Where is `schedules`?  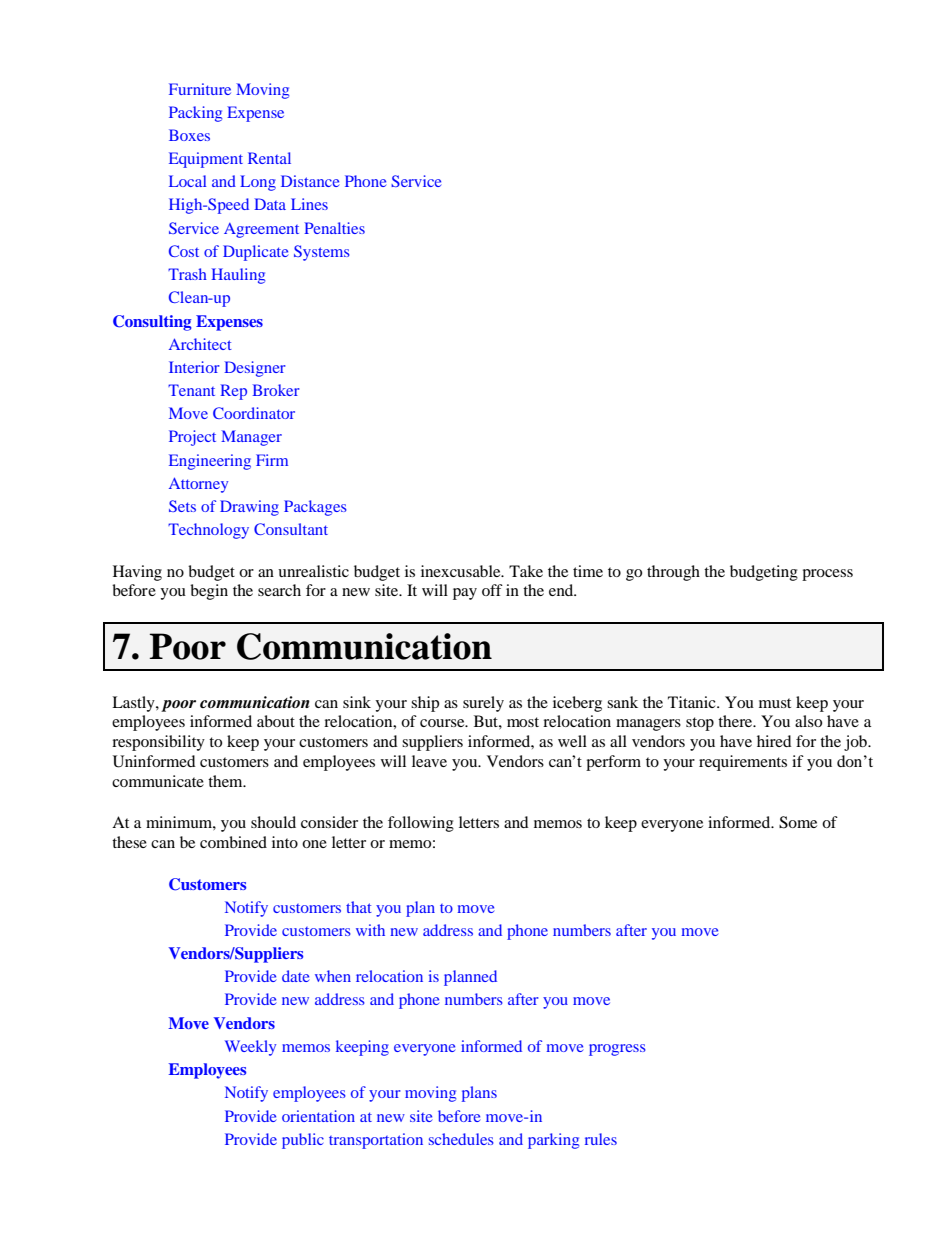 schedules is located at coordinates (461, 1139).
